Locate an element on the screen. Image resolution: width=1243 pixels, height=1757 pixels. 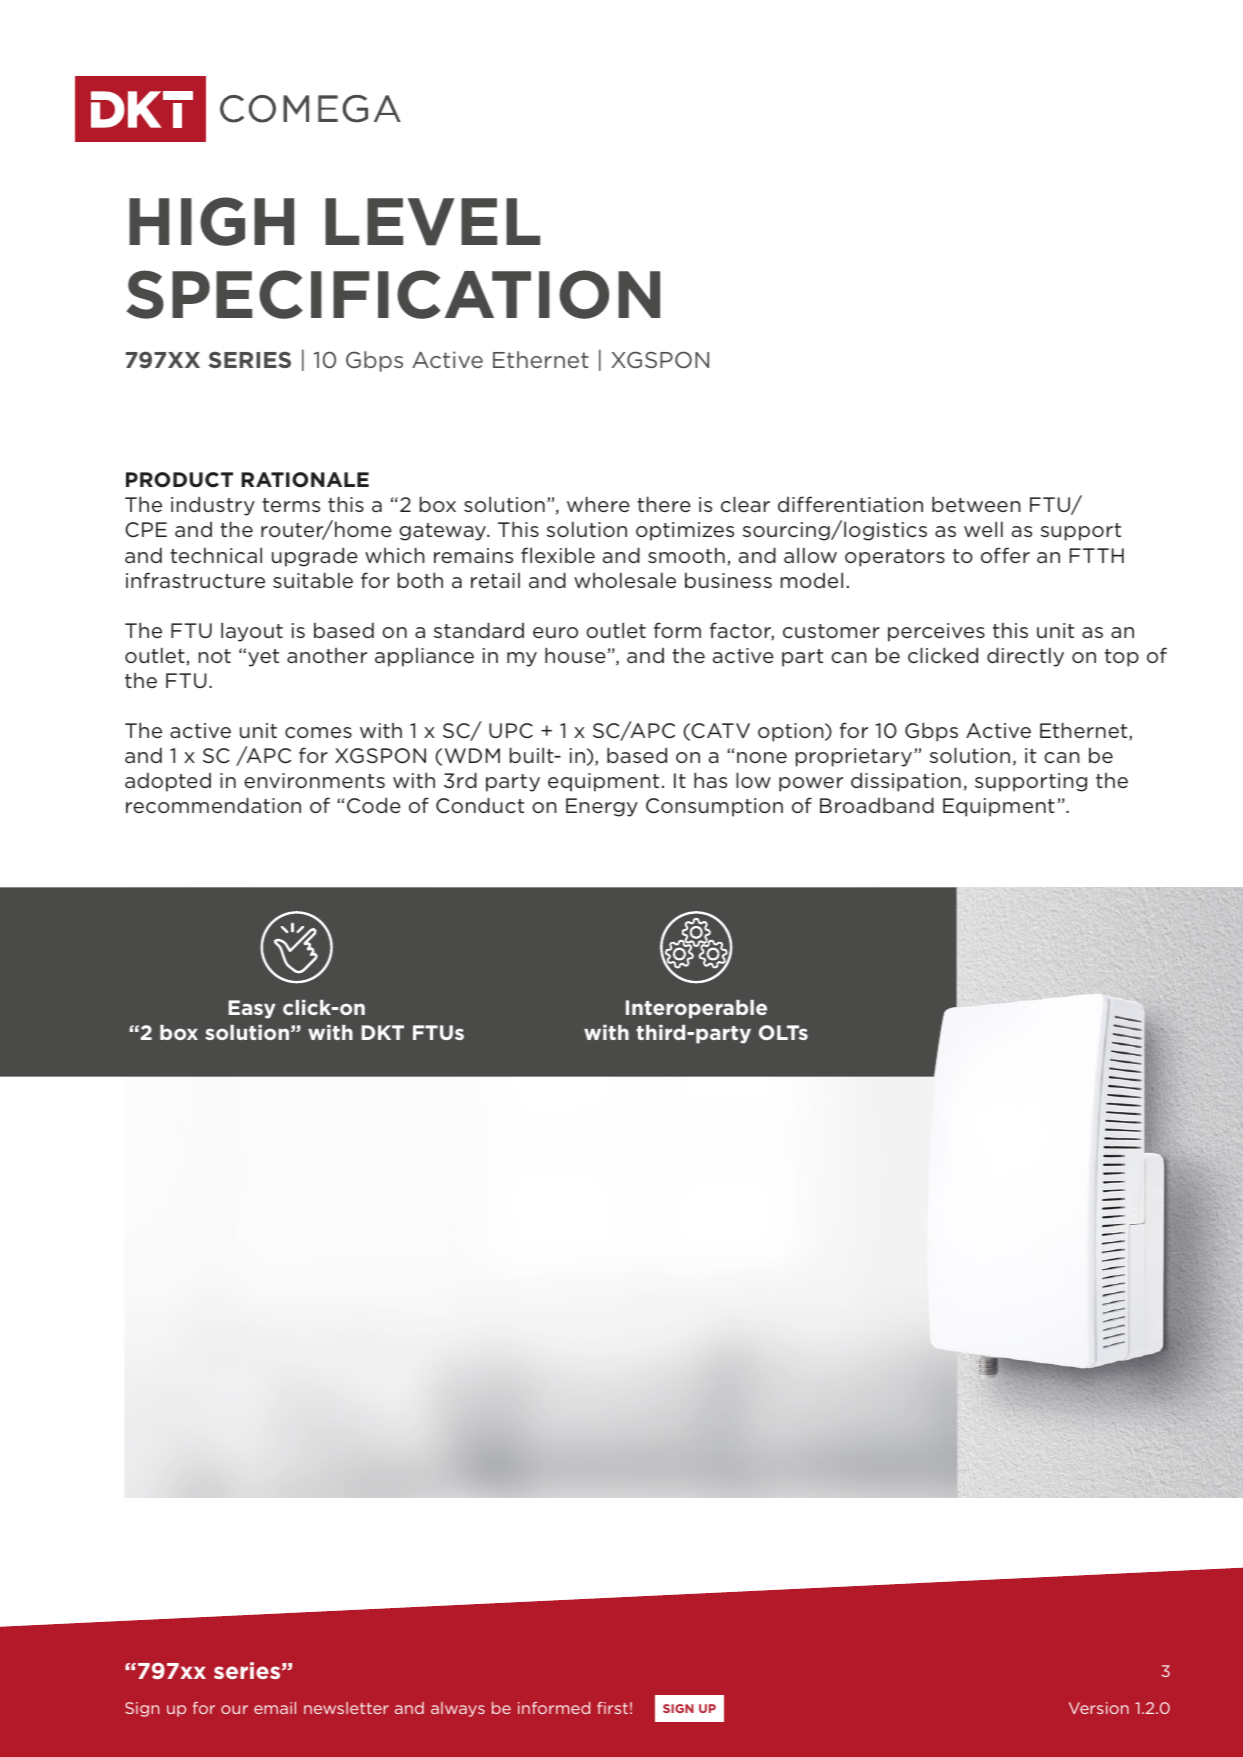
HIGH is located at coordinates (211, 221).
